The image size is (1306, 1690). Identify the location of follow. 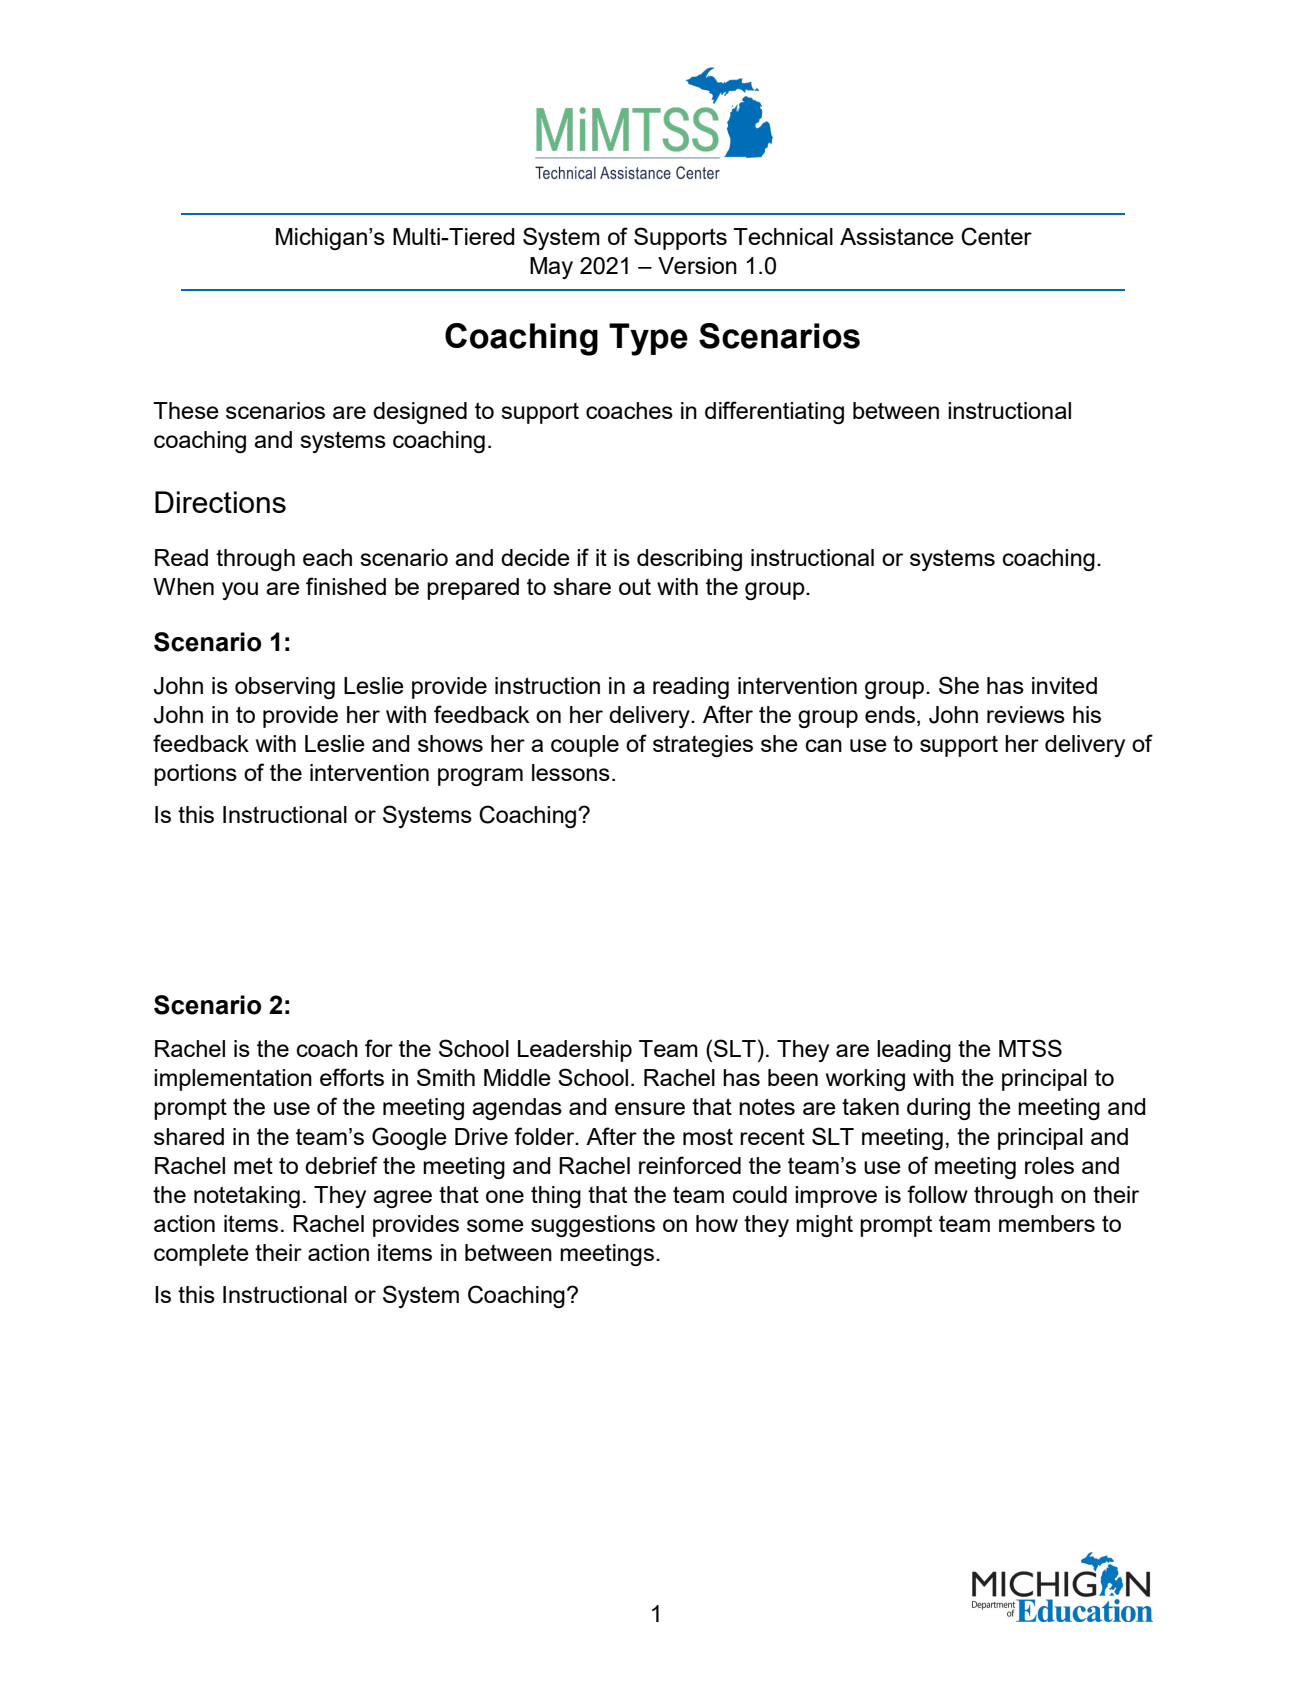
(937, 1194).
